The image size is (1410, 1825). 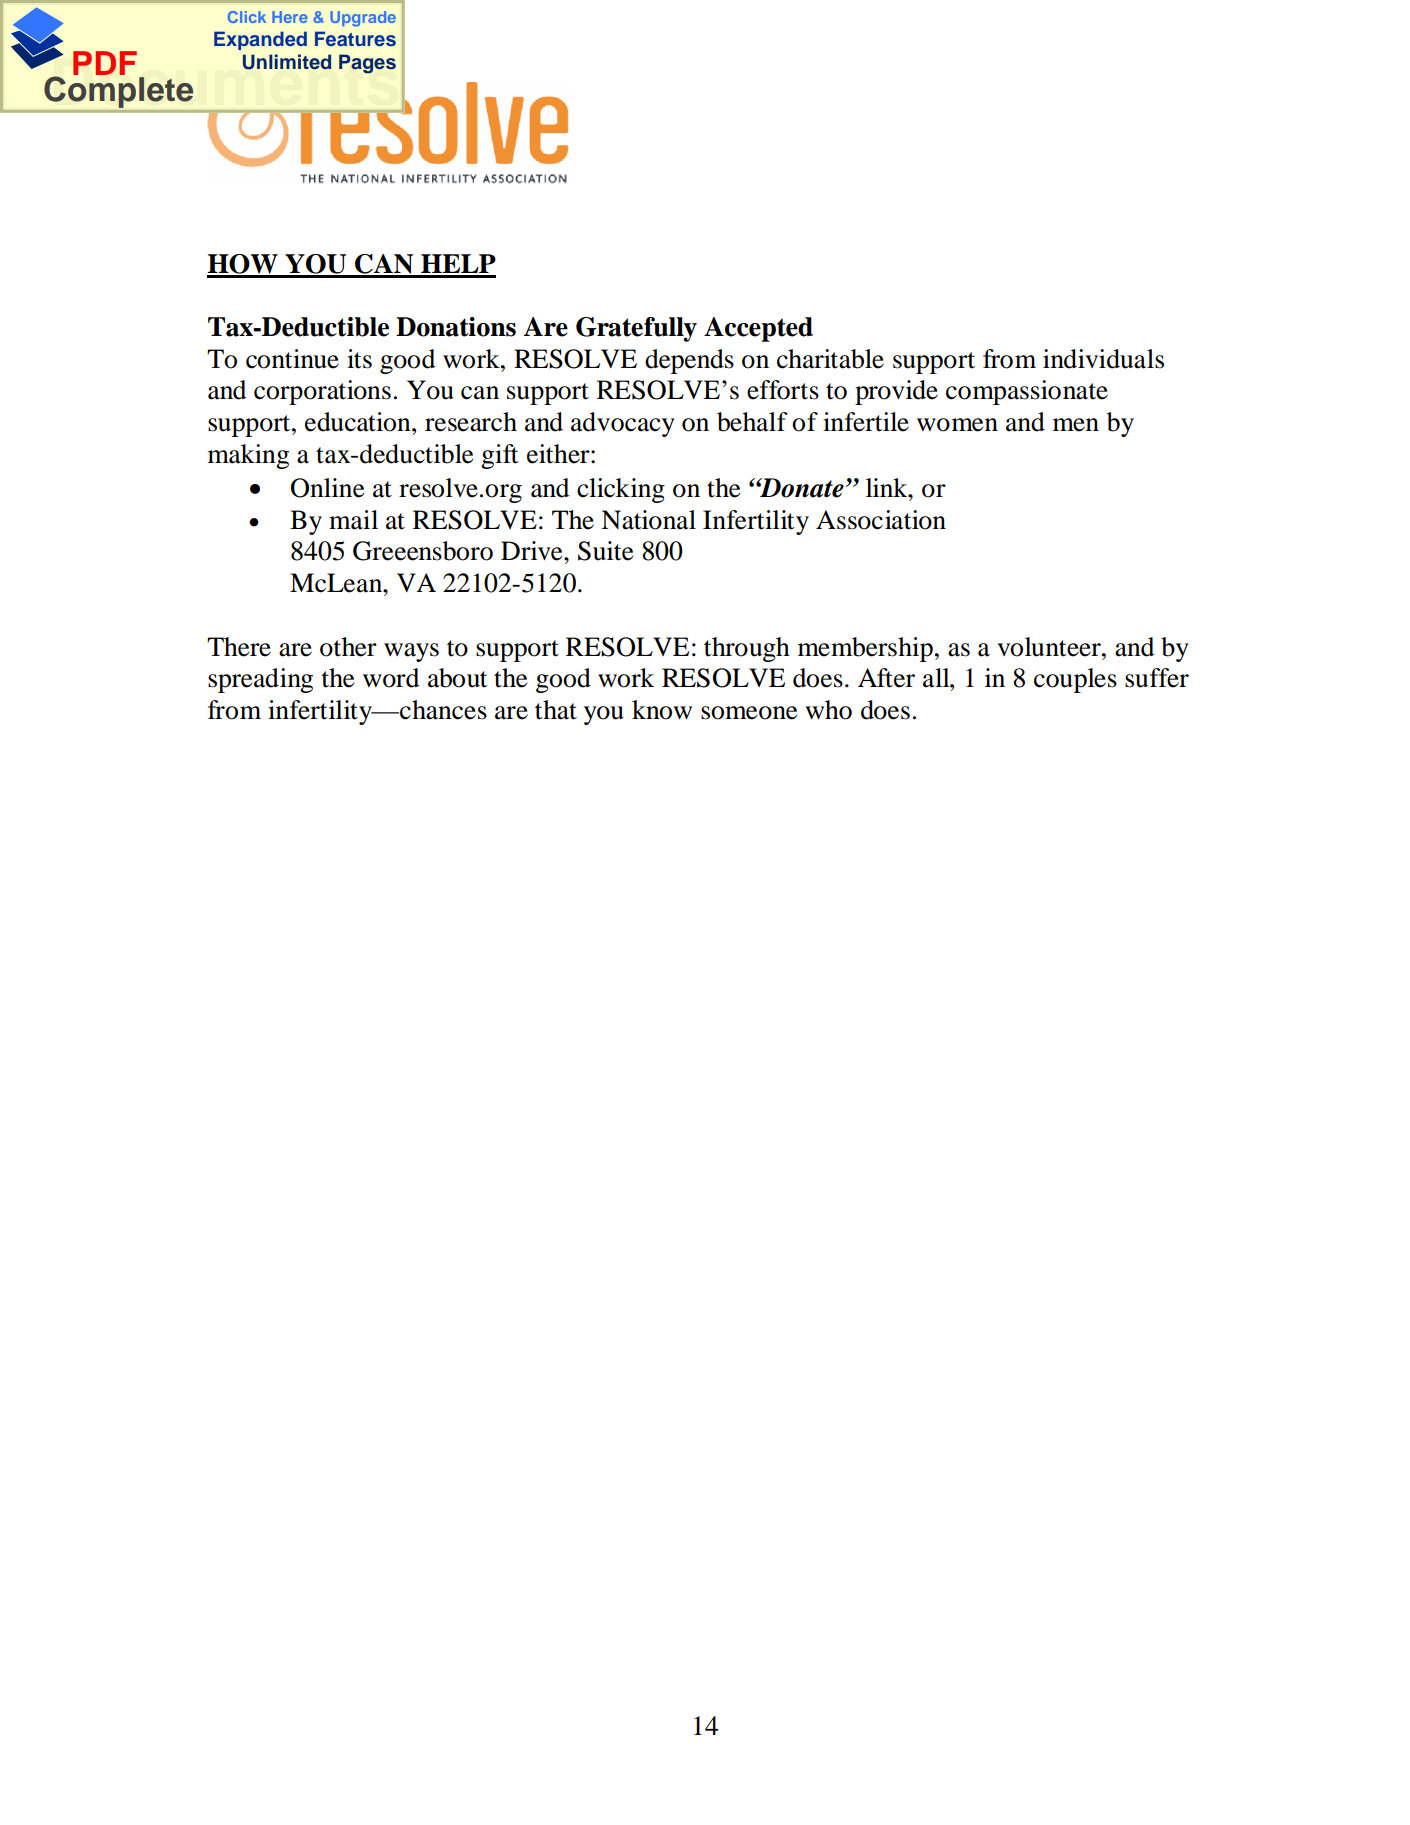 What do you see at coordinates (957, 425) in the document?
I see `women` at bounding box center [957, 425].
